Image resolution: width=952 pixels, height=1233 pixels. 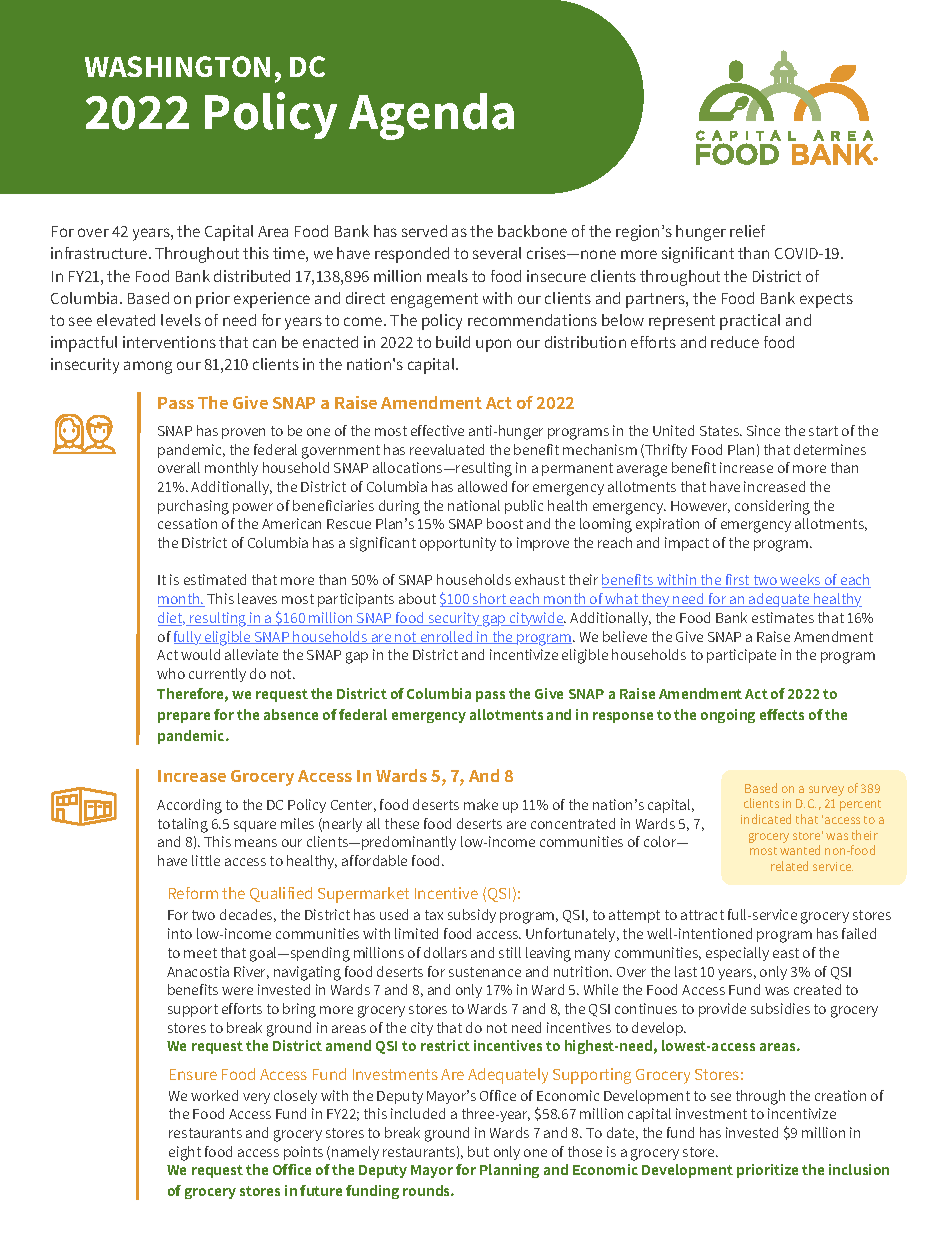 What do you see at coordinates (747, 231) in the document?
I see `relief` at bounding box center [747, 231].
